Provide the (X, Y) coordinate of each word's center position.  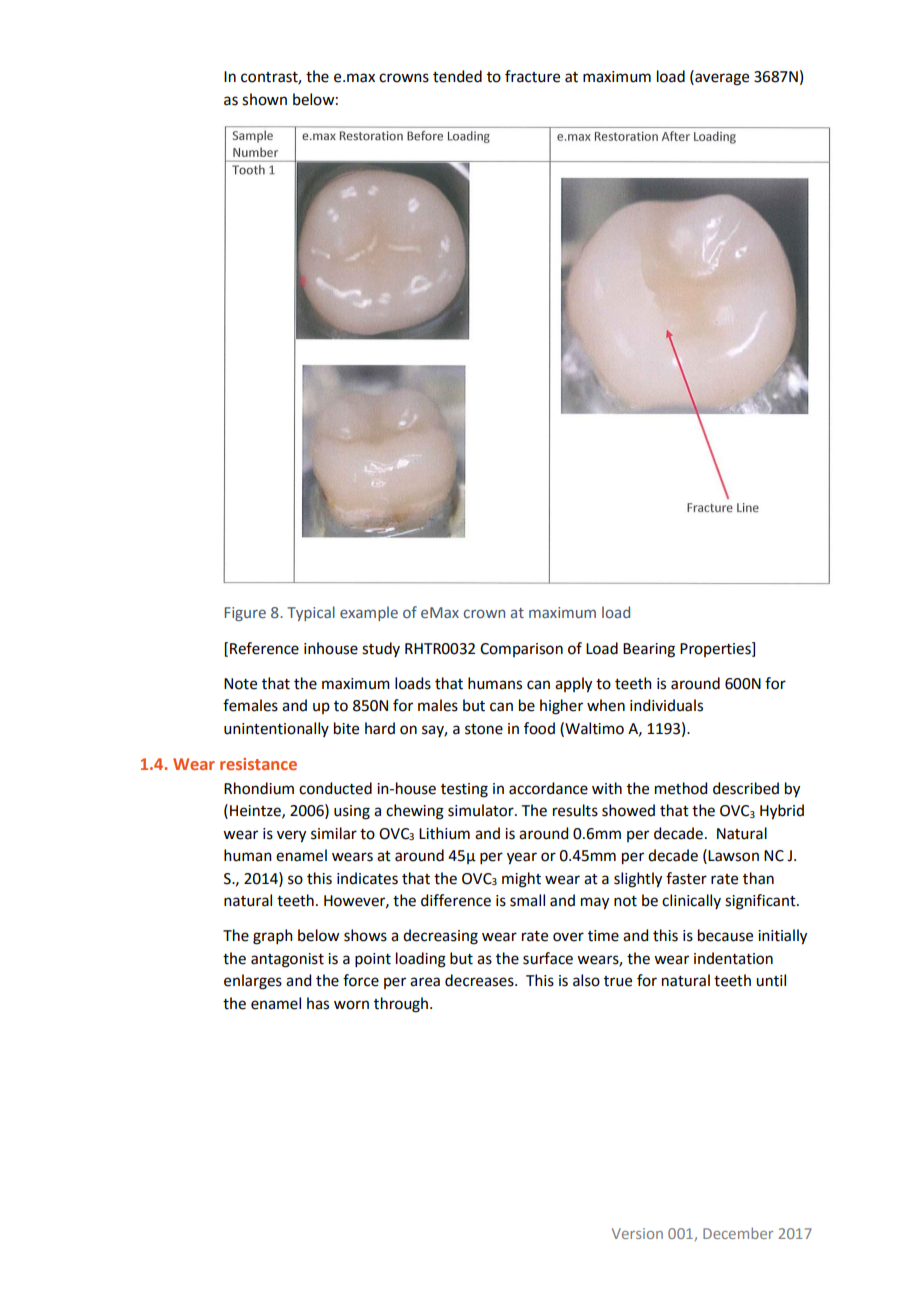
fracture (532, 76)
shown (264, 99)
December (738, 1233)
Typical (311, 613)
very (291, 836)
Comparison (521, 650)
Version (637, 1233)
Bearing (649, 650)
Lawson (733, 856)
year (522, 858)
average (721, 79)
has (318, 1003)
